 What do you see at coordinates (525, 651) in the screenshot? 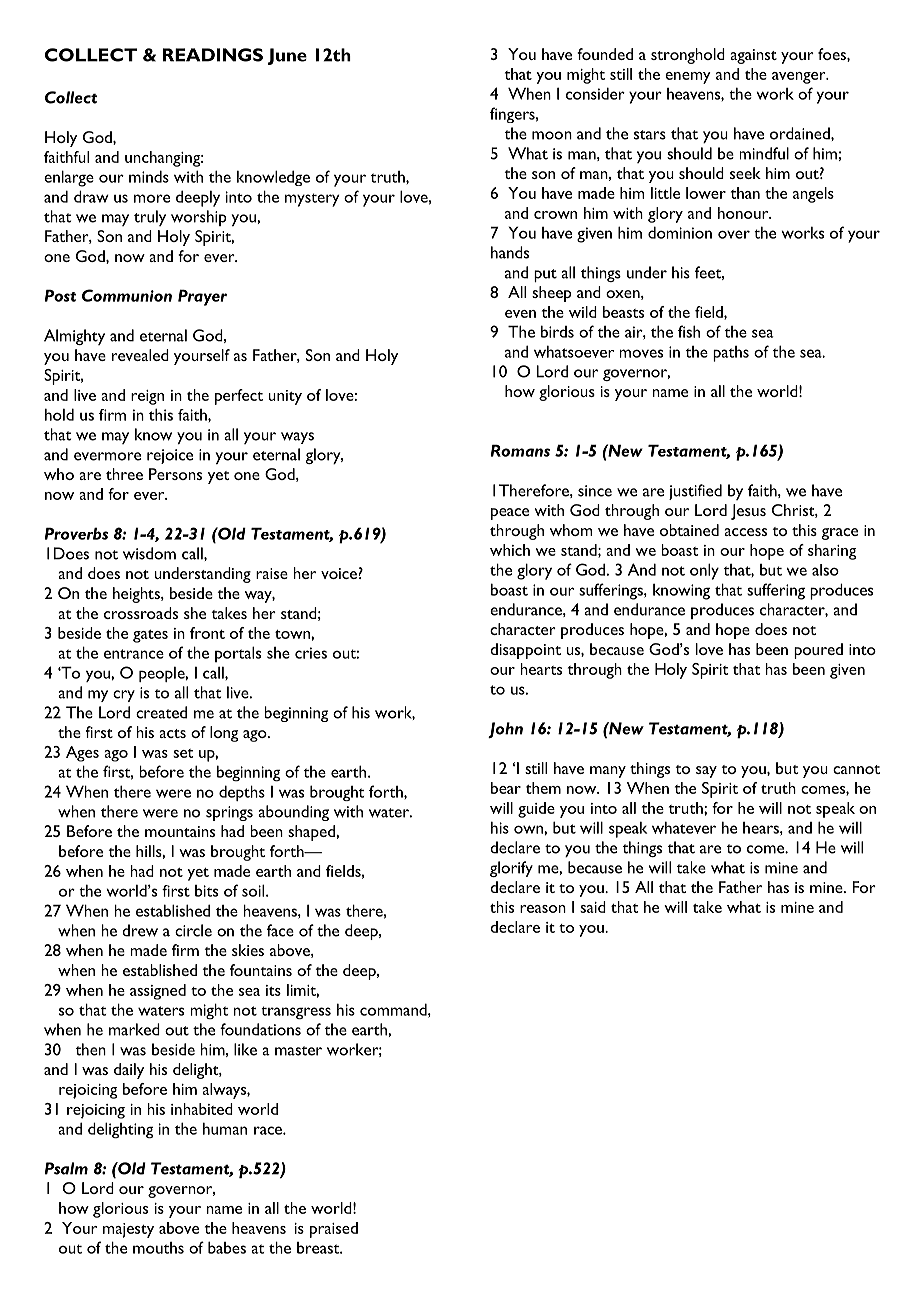
I see `disappoint` at bounding box center [525, 651].
